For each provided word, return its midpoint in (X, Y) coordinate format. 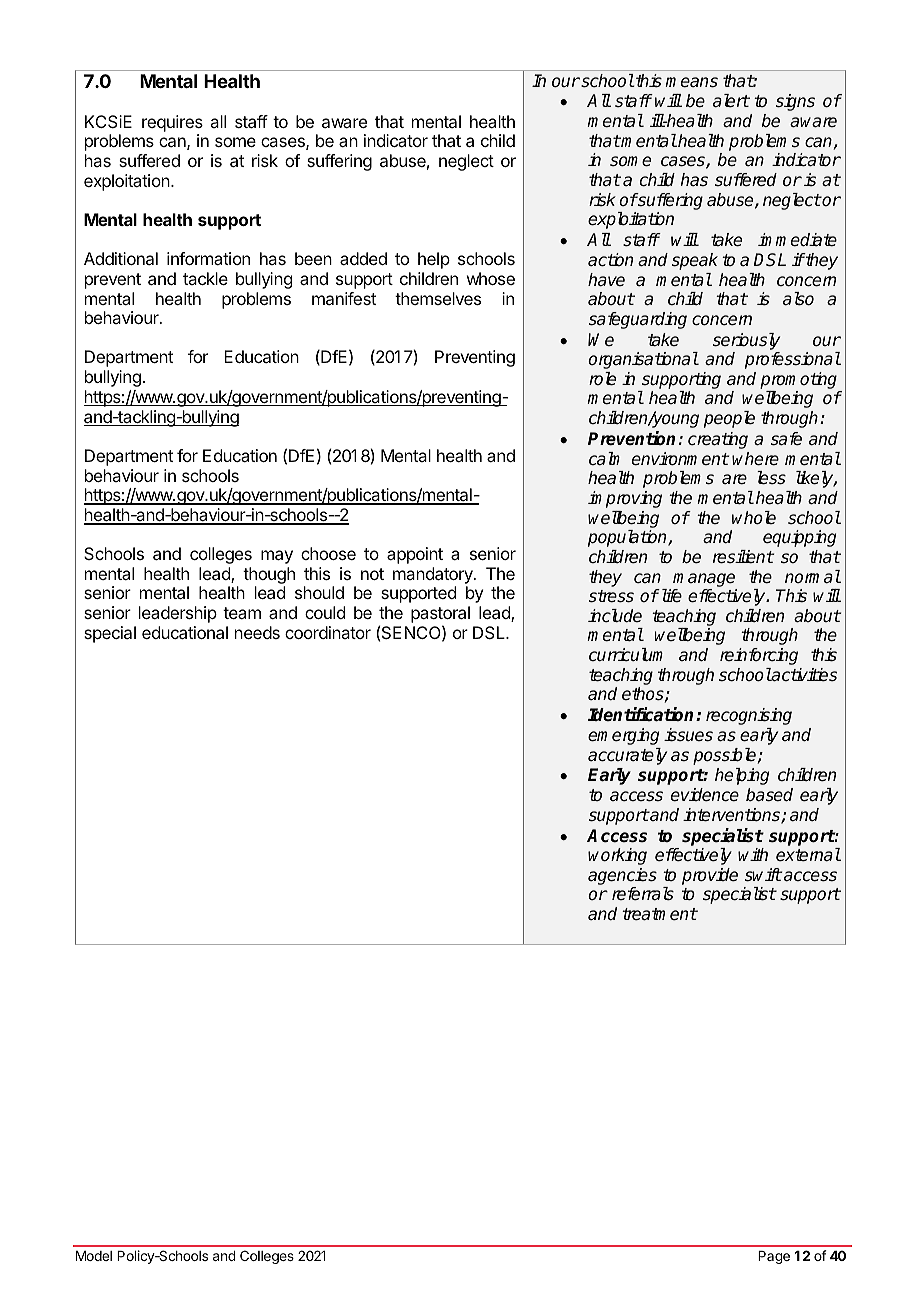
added (363, 258)
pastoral (440, 616)
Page (774, 1257)
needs (257, 632)
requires (172, 123)
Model (94, 1256)
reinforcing (759, 656)
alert (731, 100)
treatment (659, 914)
